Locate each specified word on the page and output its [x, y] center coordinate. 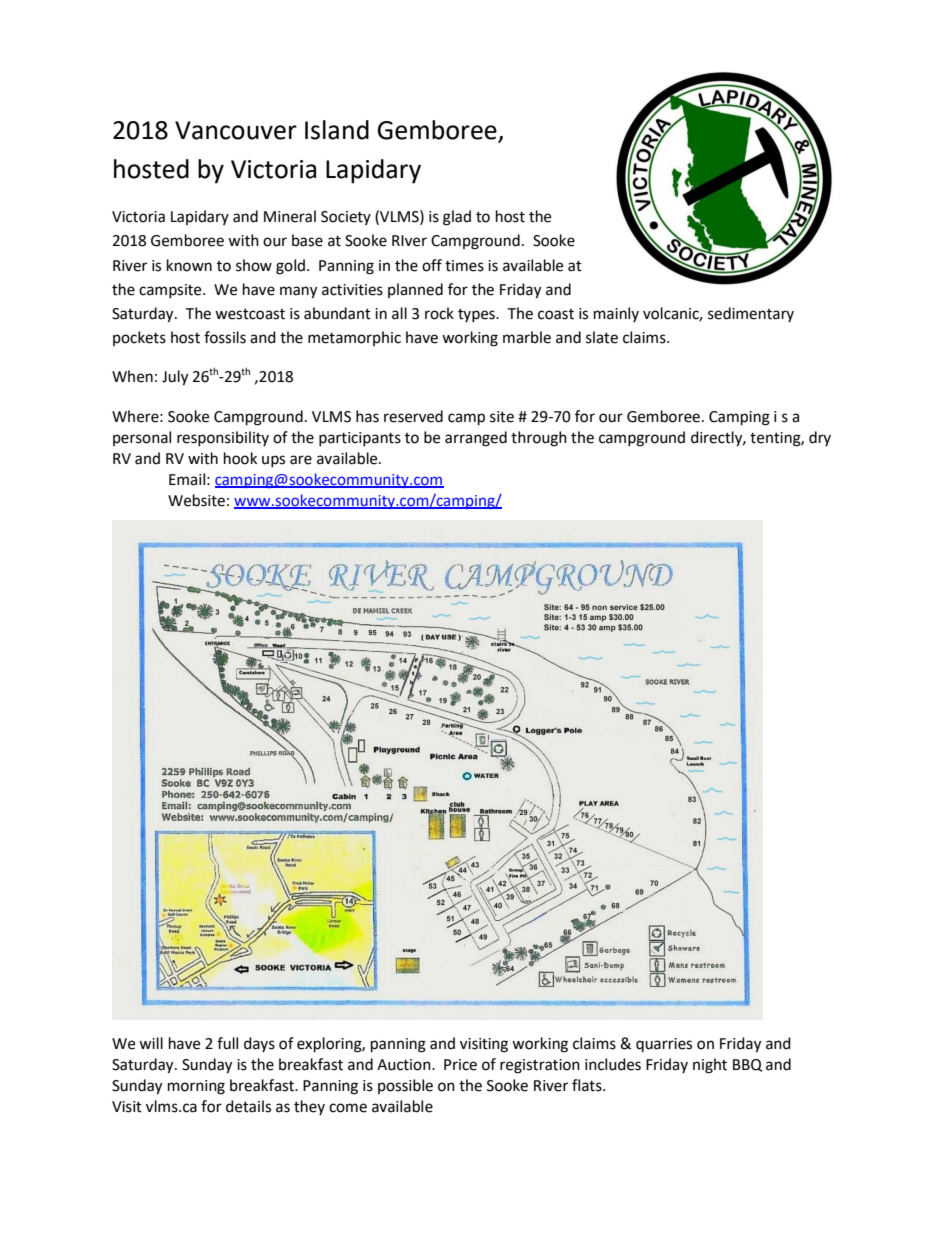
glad [457, 218]
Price [460, 1065]
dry [820, 438]
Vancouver [236, 130]
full [227, 1043]
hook [240, 458]
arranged [476, 439]
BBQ [747, 1065]
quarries [664, 1045]
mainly [616, 314]
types [477, 315]
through [539, 439]
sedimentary [751, 314]
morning [196, 1087]
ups [273, 461]
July [175, 378]
